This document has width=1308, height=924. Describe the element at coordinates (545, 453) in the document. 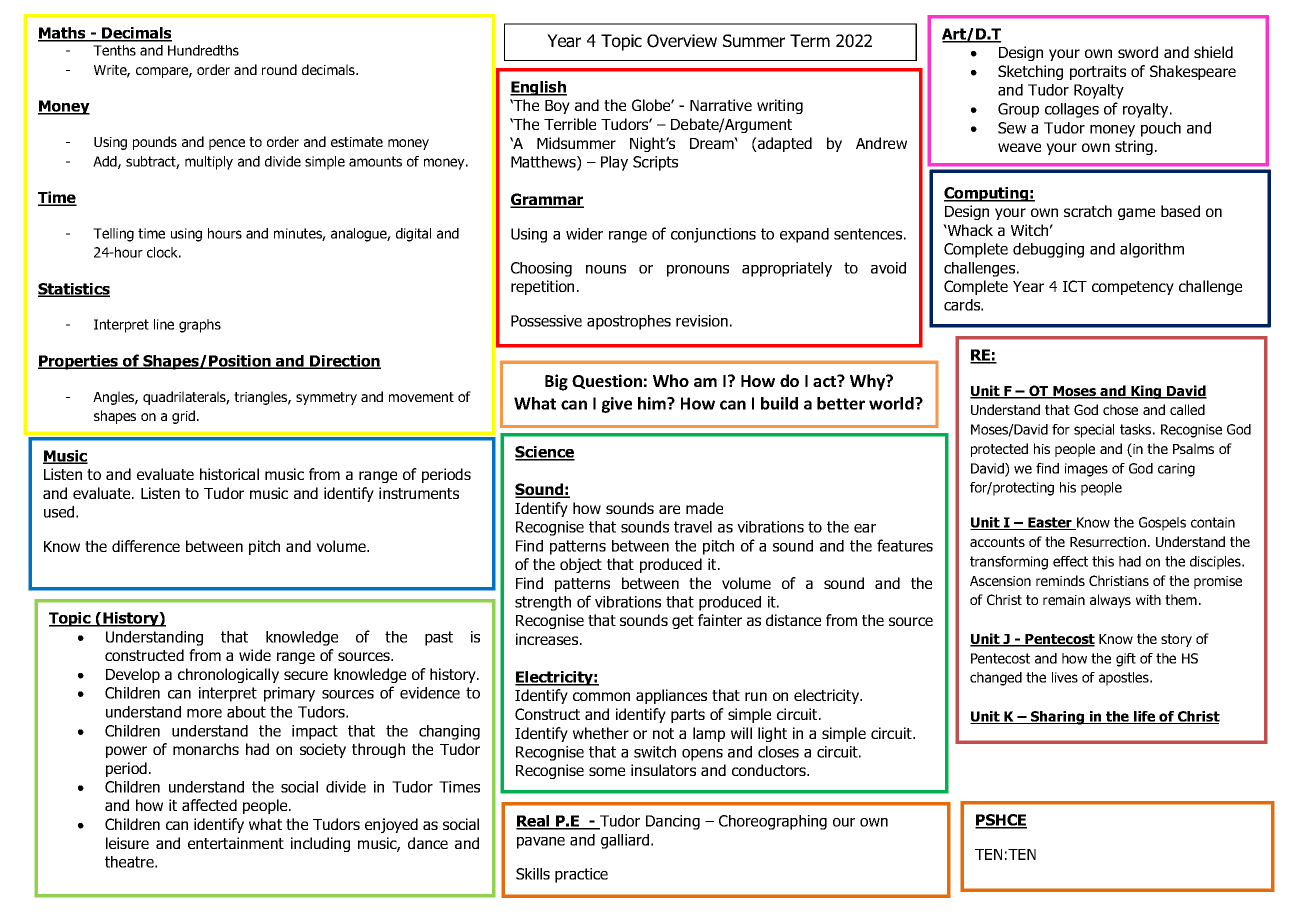

I see `Science` at that location.
